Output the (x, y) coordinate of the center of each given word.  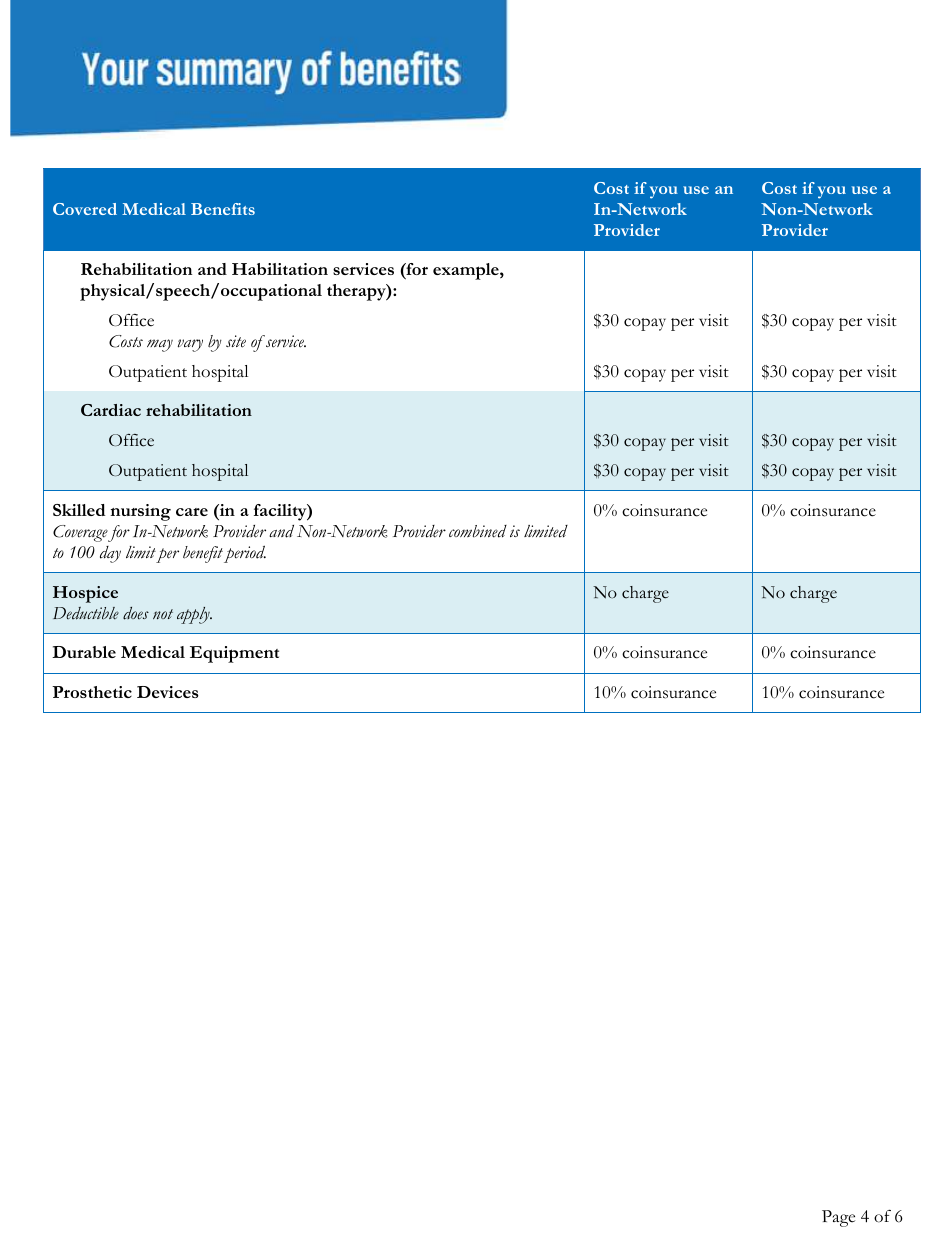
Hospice (85, 594)
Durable (84, 652)
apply (194, 615)
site (236, 341)
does (136, 613)
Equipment (234, 654)
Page (838, 1218)
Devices (168, 692)
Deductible (86, 613)
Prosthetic (92, 692)
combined (478, 531)
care (192, 512)
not (163, 614)
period (245, 554)
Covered (85, 209)
